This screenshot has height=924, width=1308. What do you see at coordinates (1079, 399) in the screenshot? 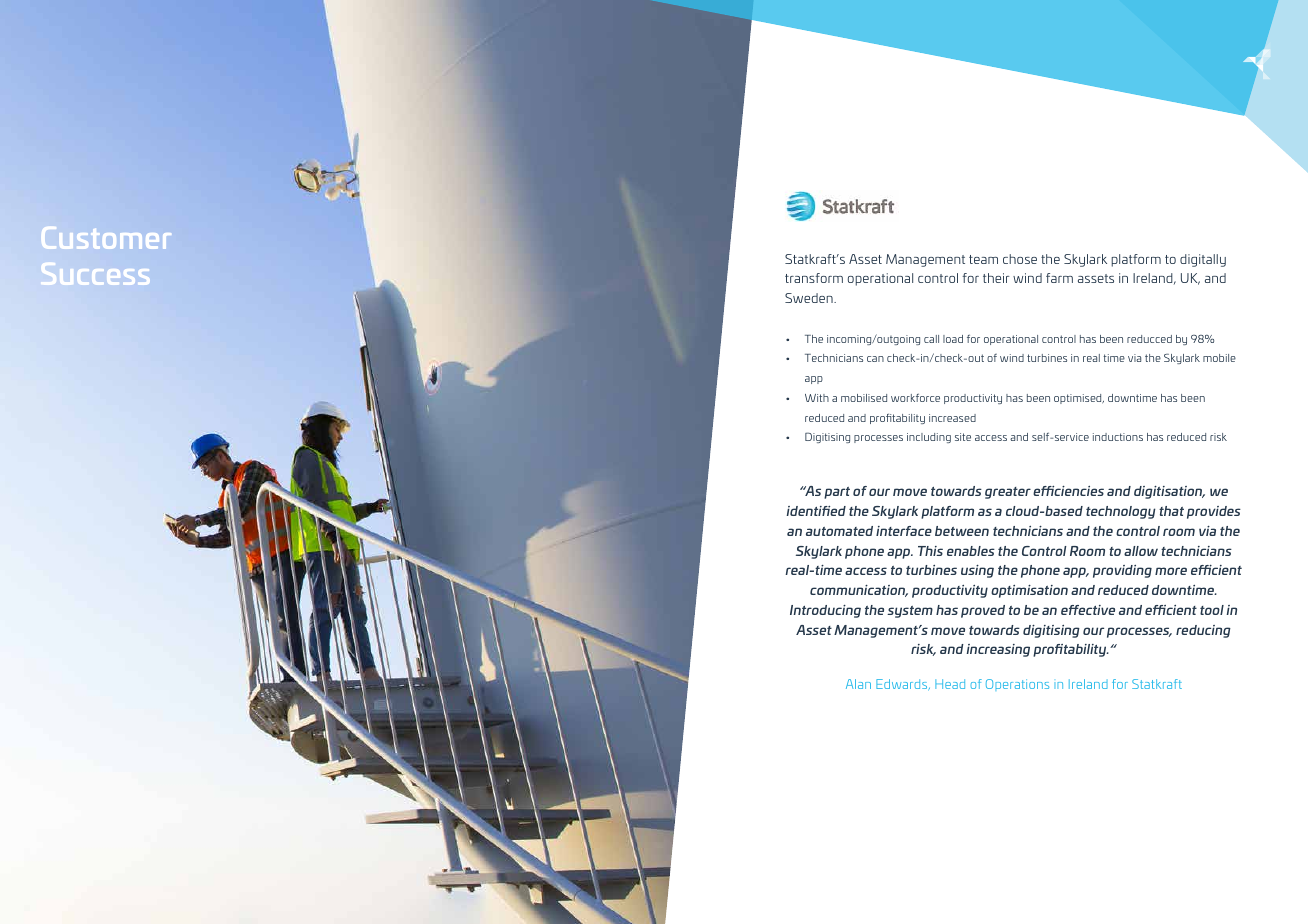
I see `optimised` at bounding box center [1079, 399].
